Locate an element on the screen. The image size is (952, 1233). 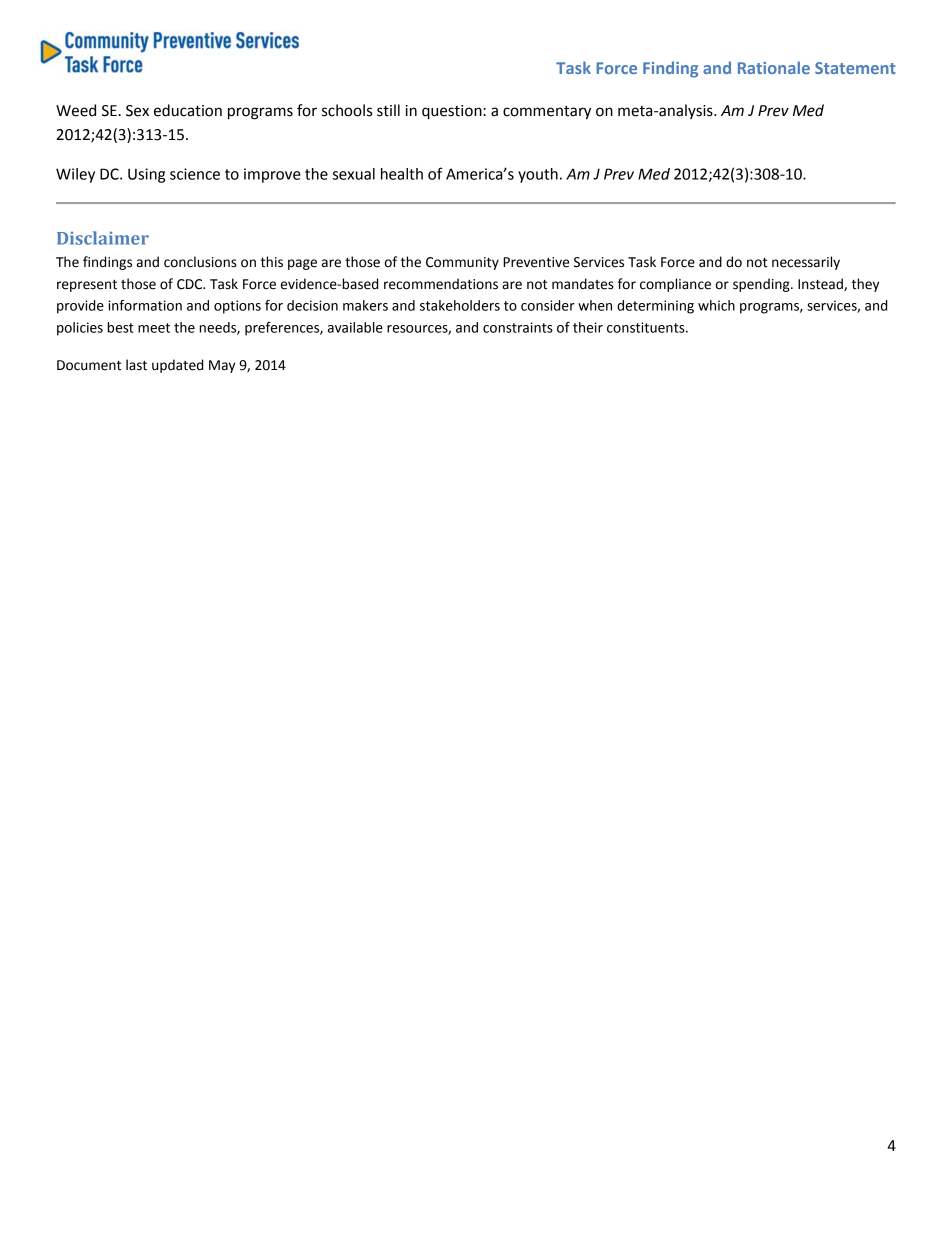
updated is located at coordinates (177, 366).
